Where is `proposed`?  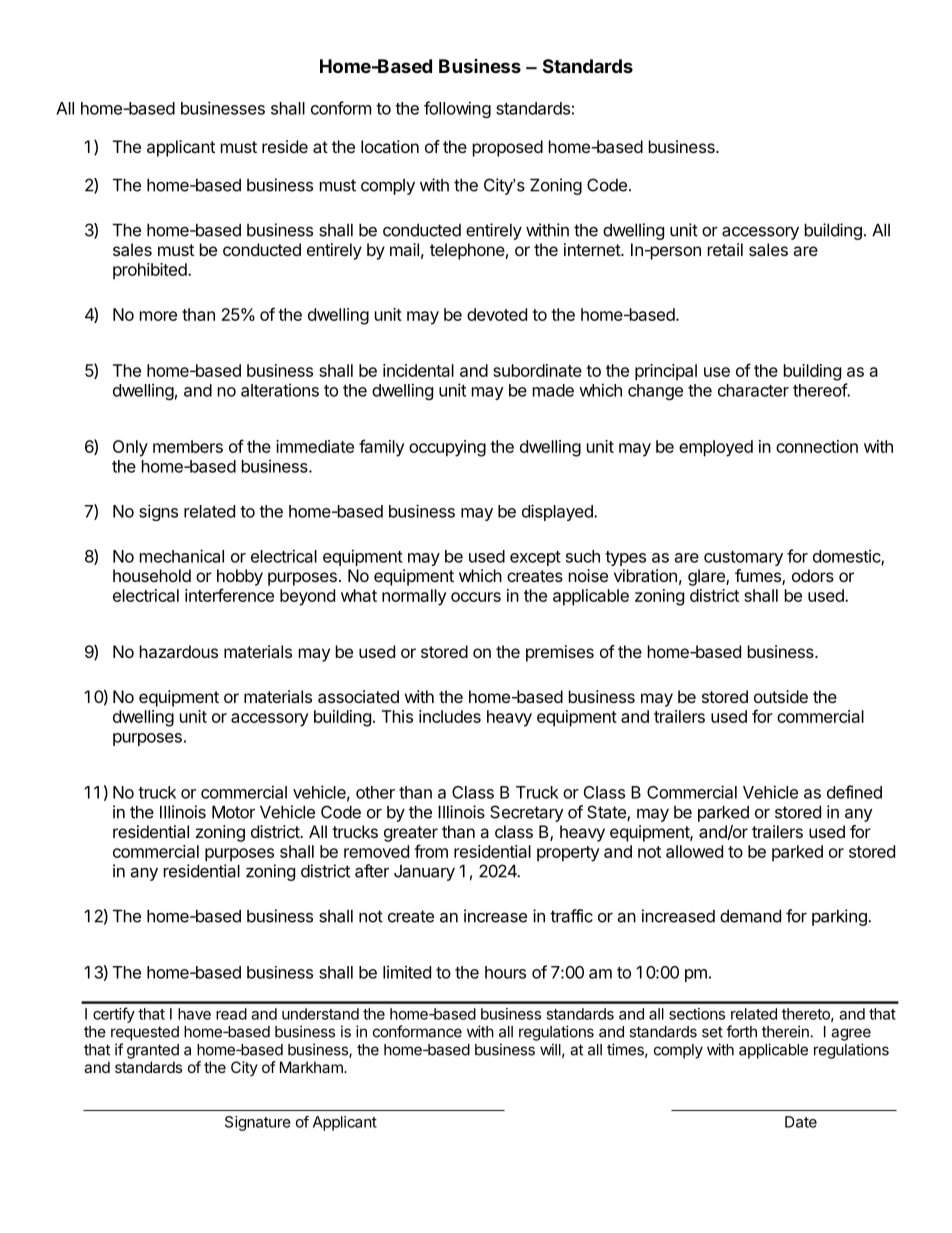 proposed is located at coordinates (508, 148).
